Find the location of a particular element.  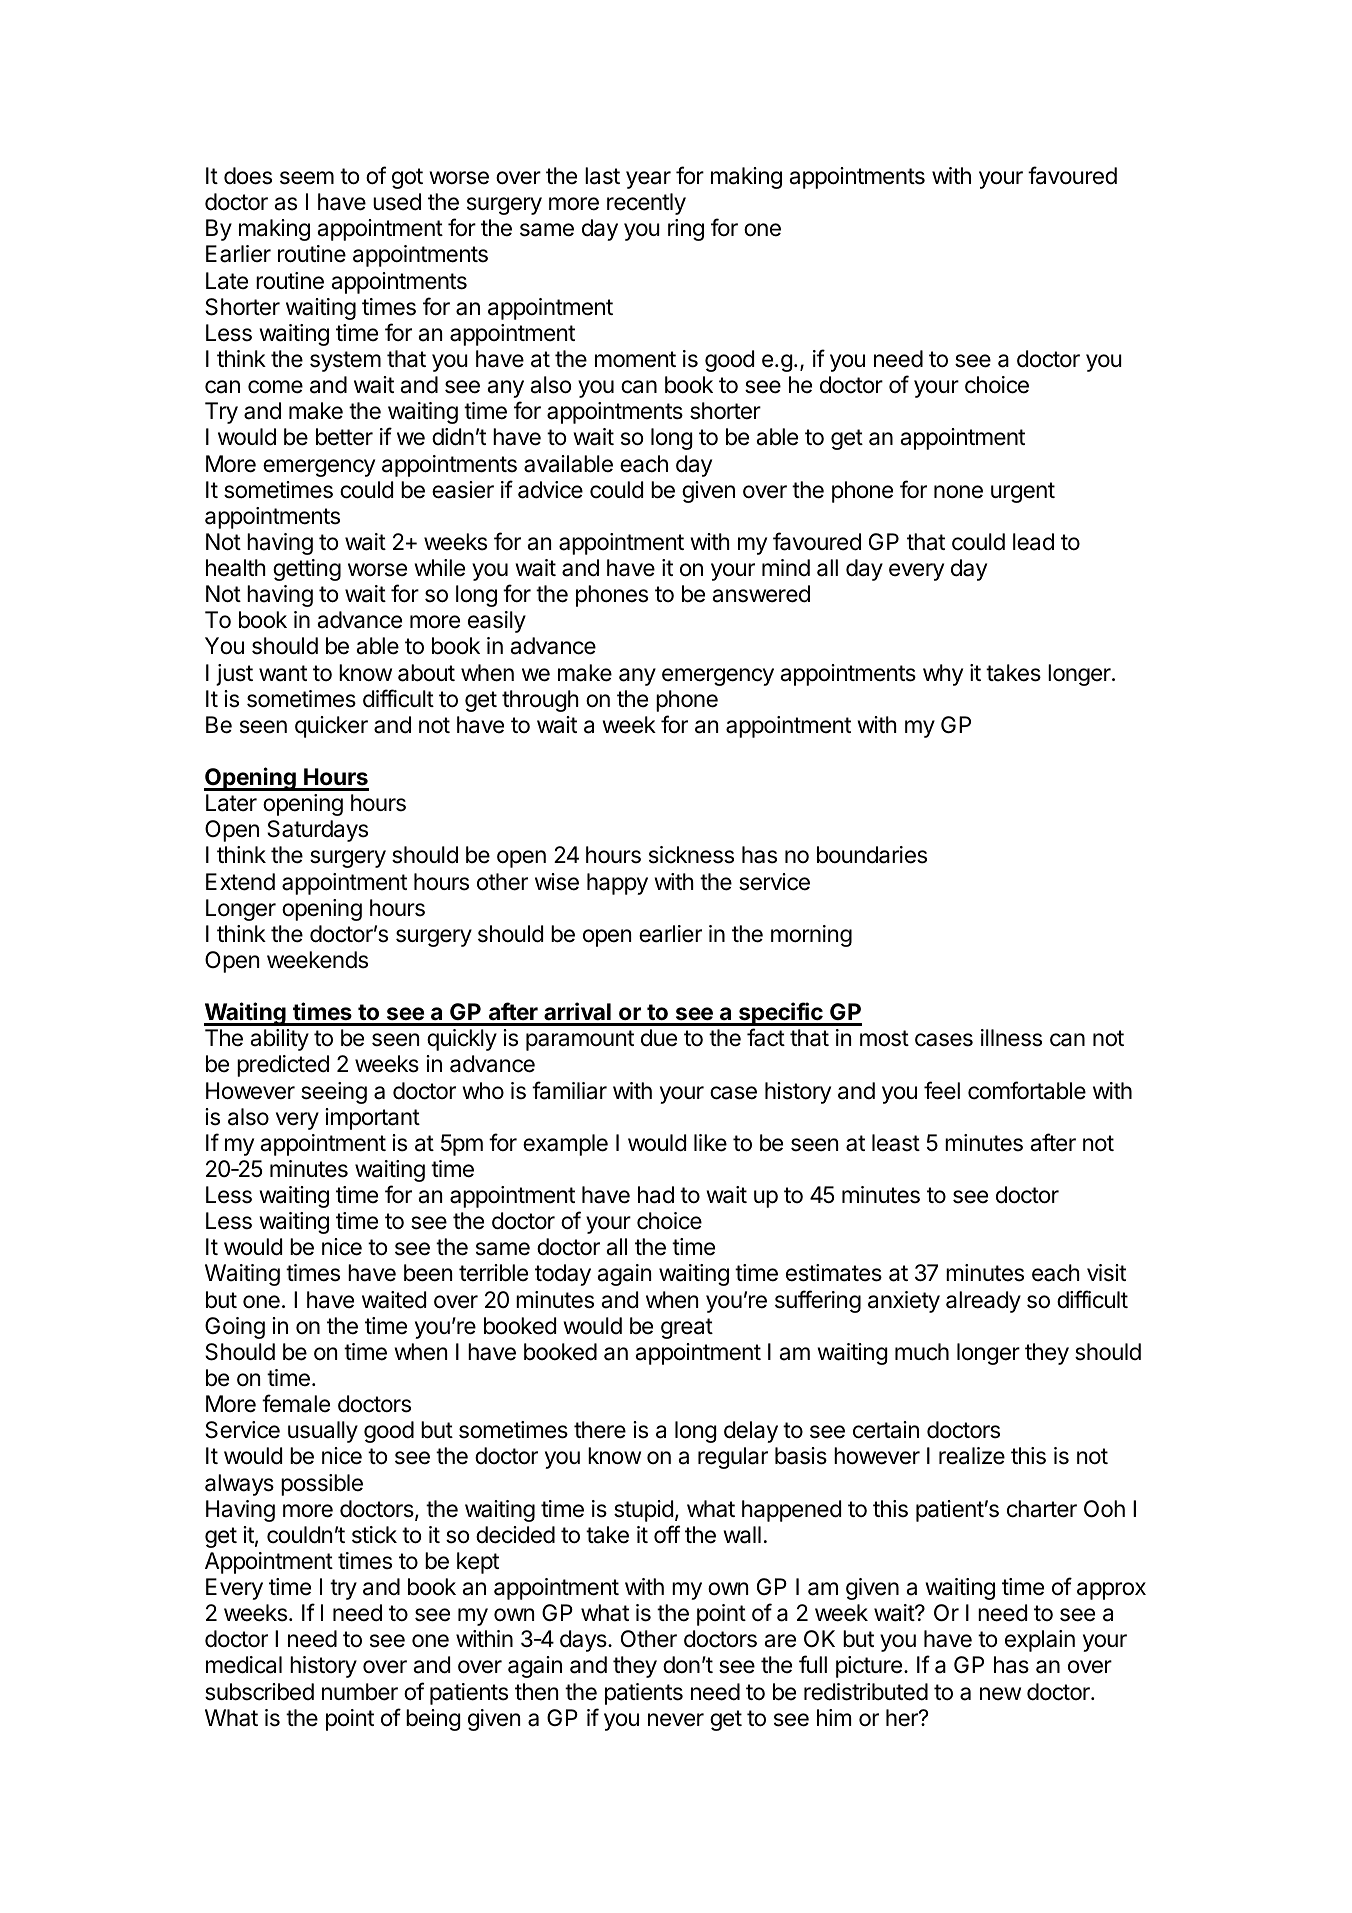

recently is located at coordinates (646, 204).
